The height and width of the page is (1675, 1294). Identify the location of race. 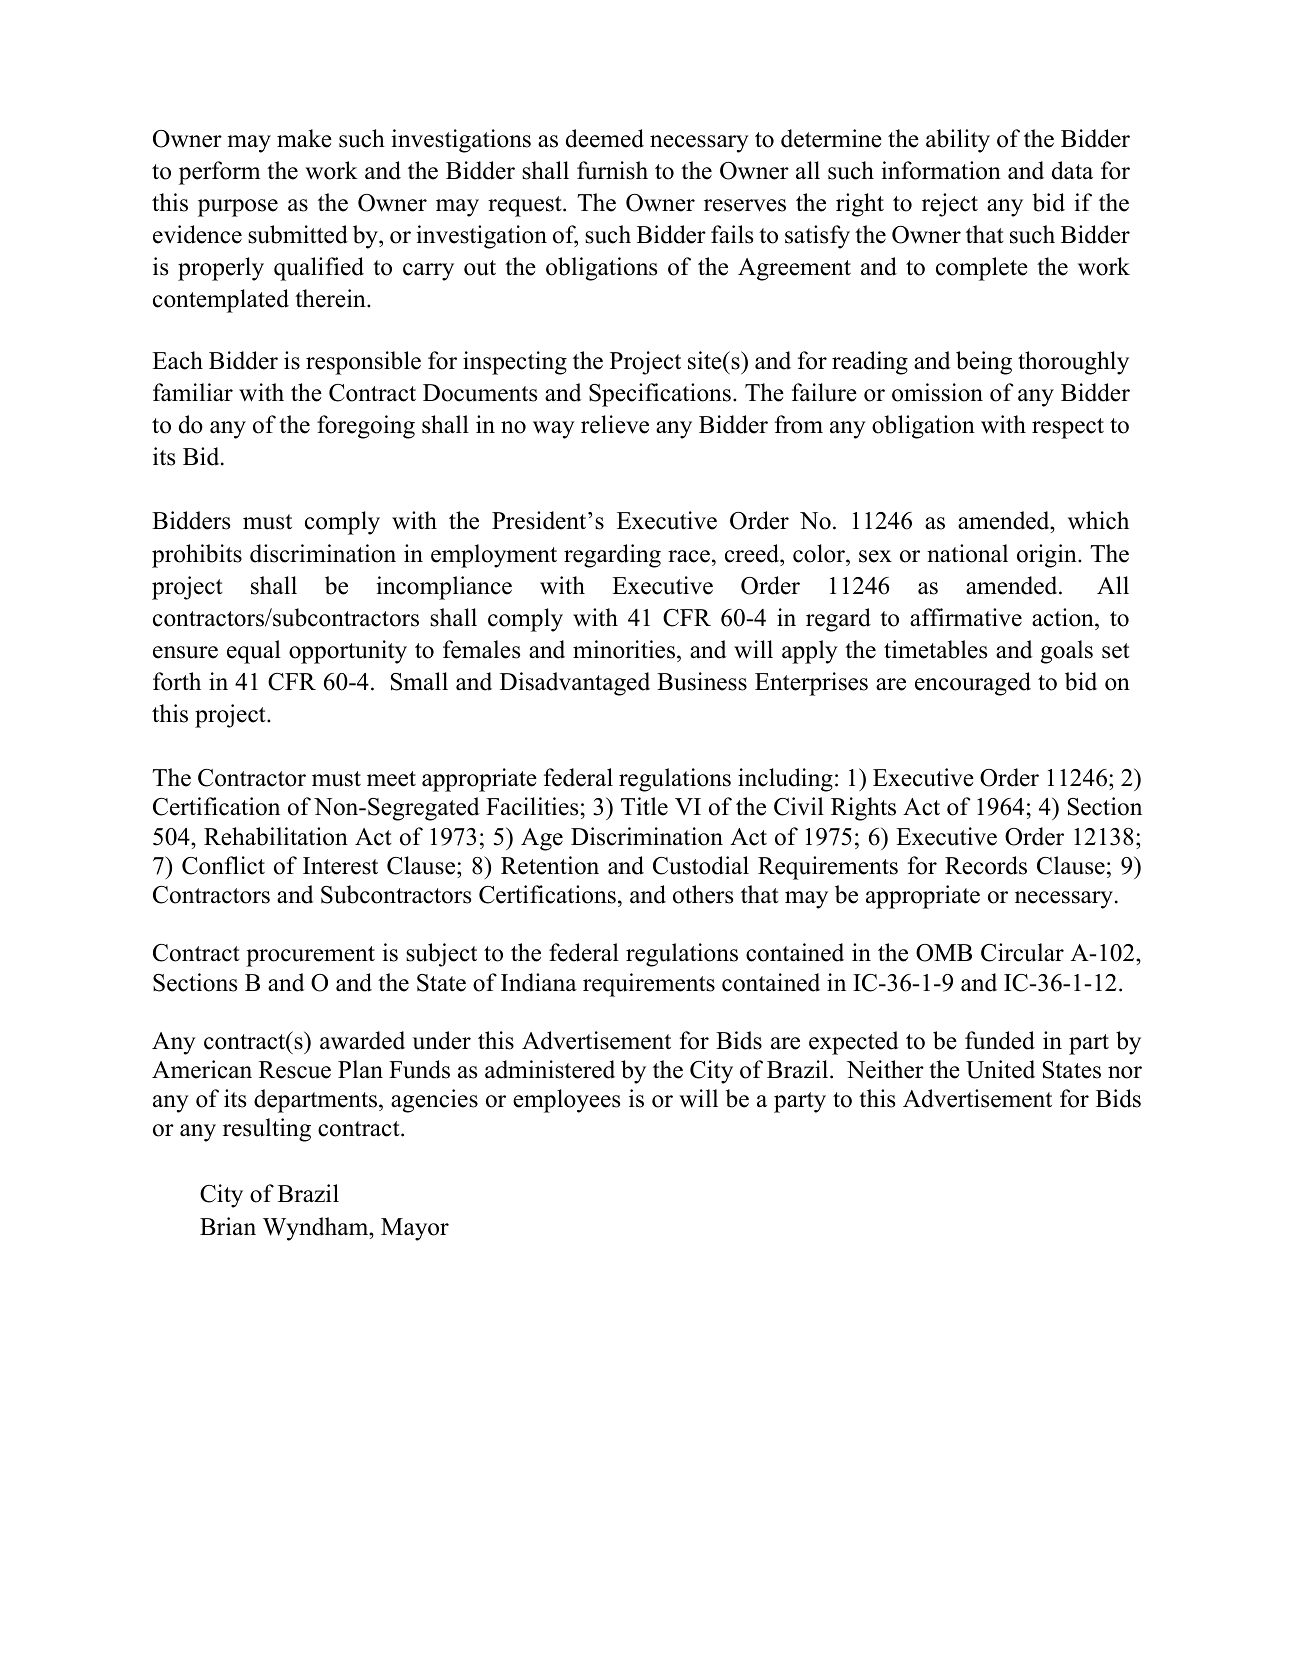
(689, 556).
